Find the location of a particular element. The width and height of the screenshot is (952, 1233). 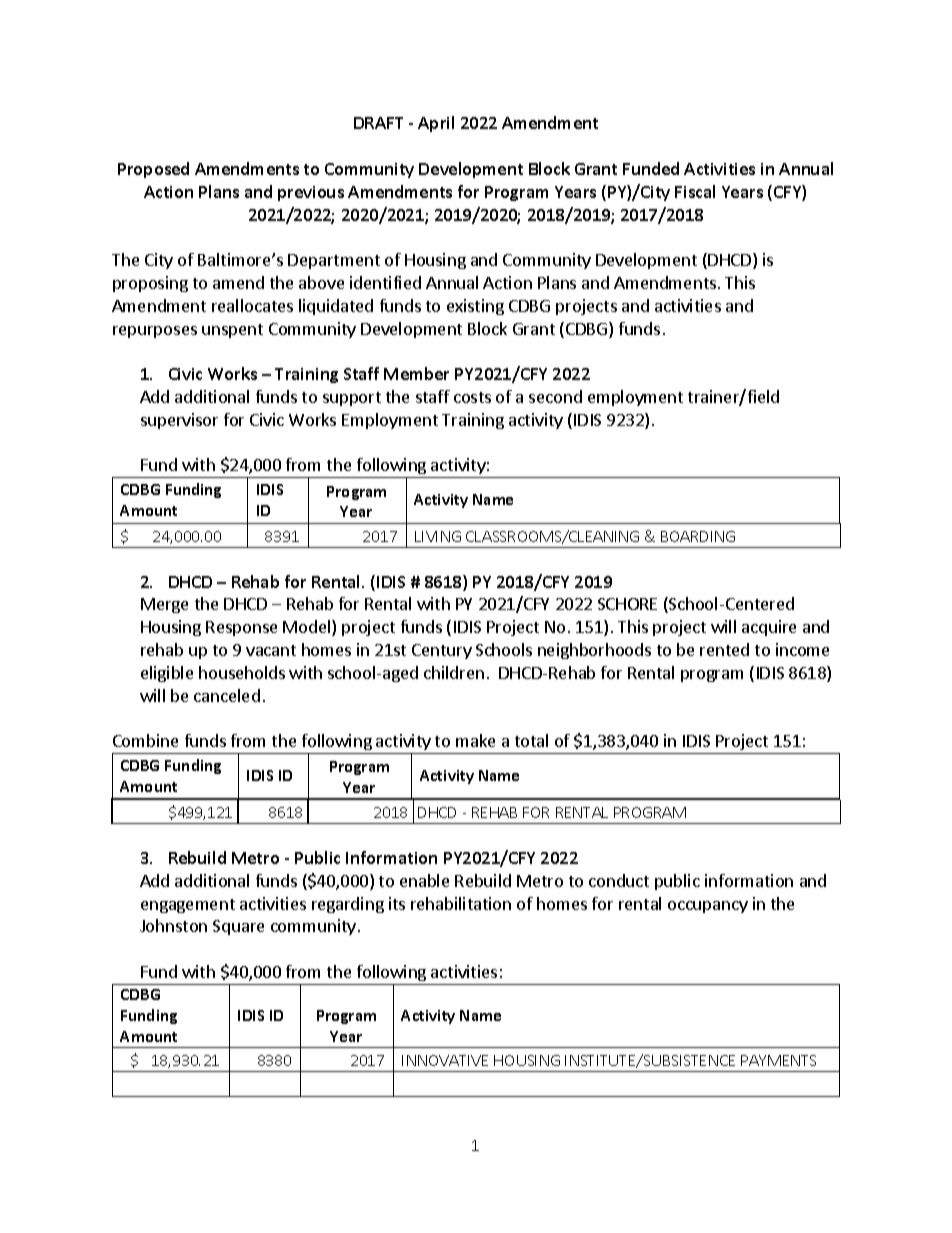

Square is located at coordinates (238, 927).
